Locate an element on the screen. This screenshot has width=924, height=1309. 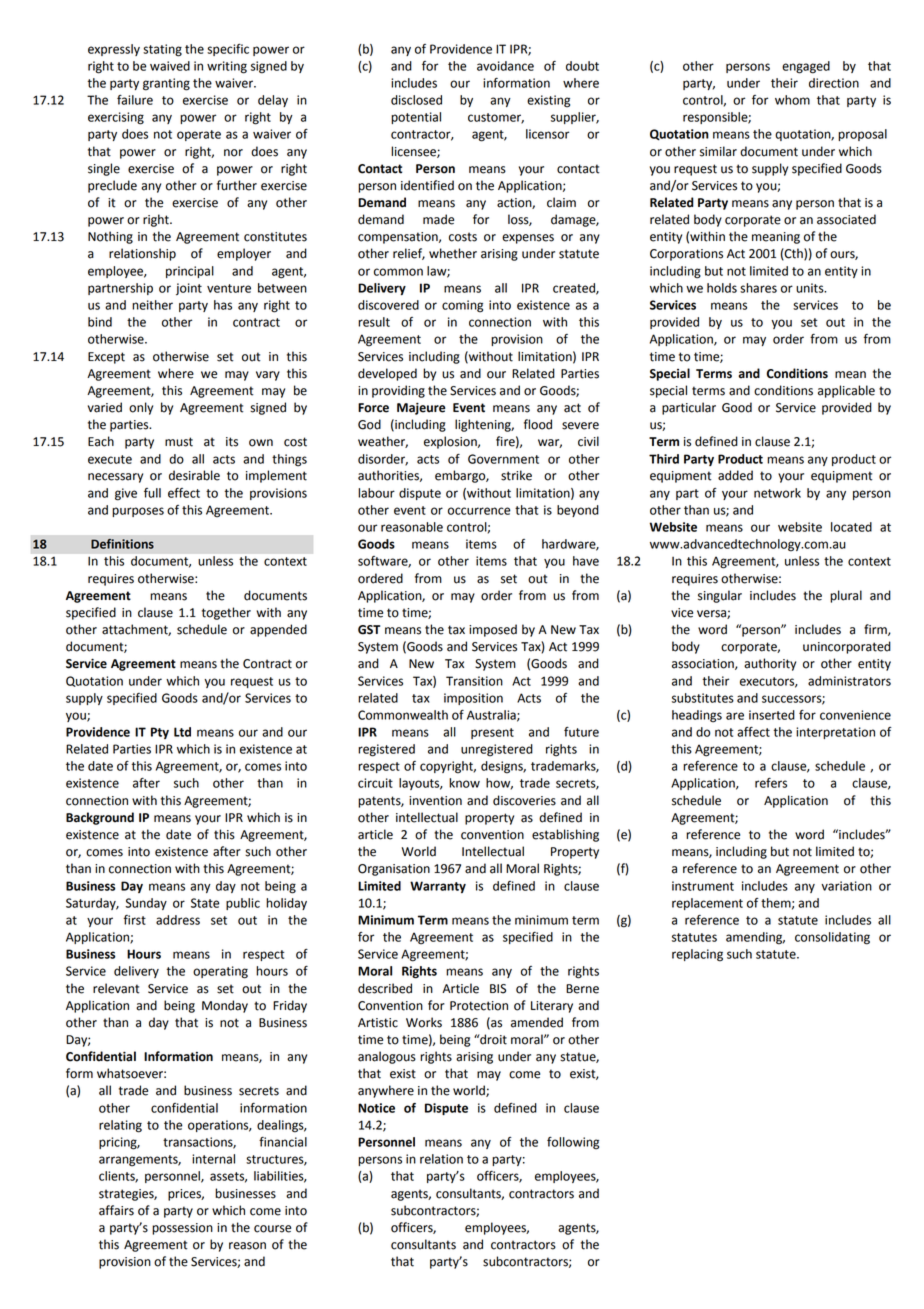
together is located at coordinates (226, 613).
